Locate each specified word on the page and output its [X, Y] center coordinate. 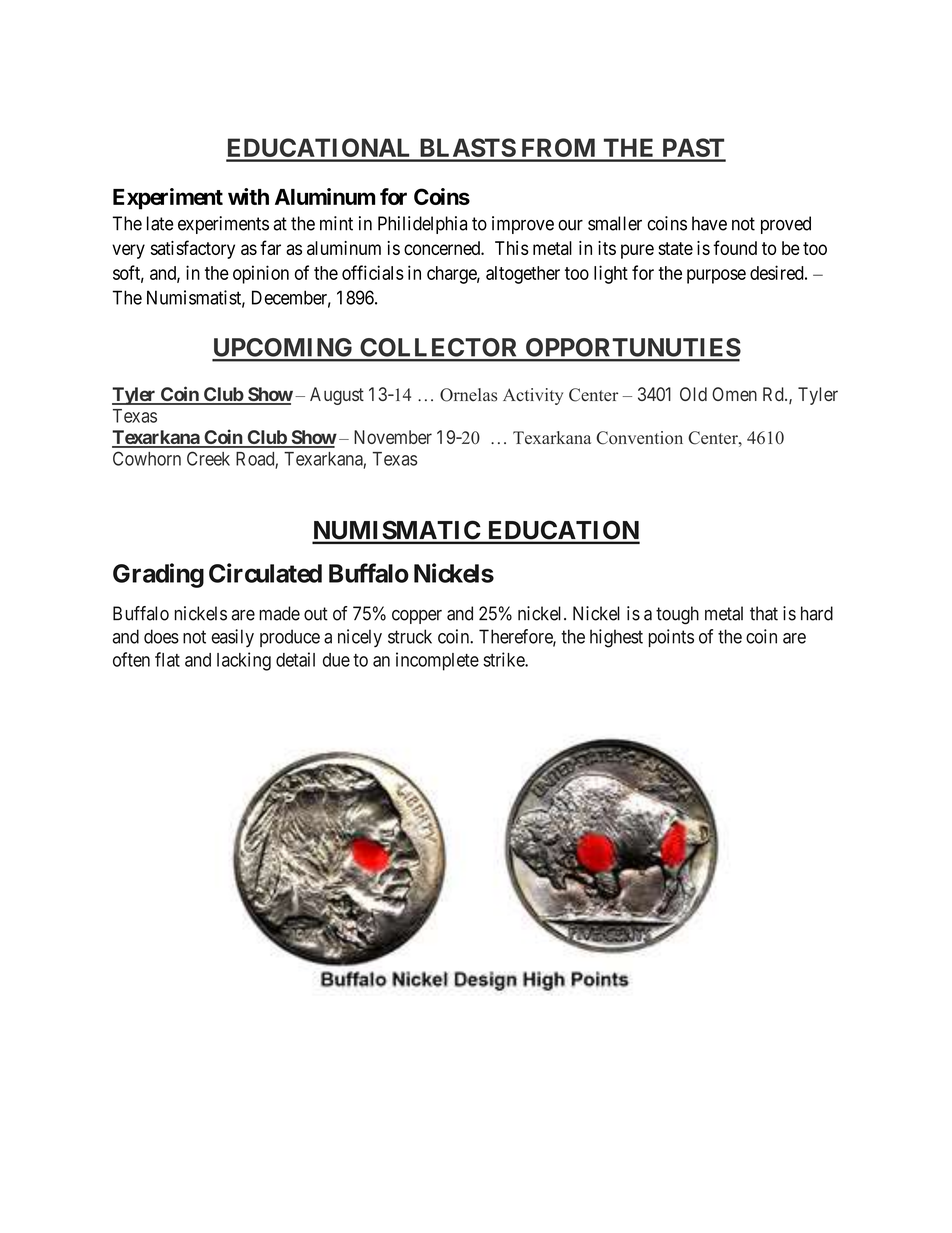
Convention [639, 438]
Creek [208, 458]
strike [504, 659]
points [671, 638]
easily [232, 638]
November [393, 437]
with [248, 196]
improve [523, 225]
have [709, 223]
